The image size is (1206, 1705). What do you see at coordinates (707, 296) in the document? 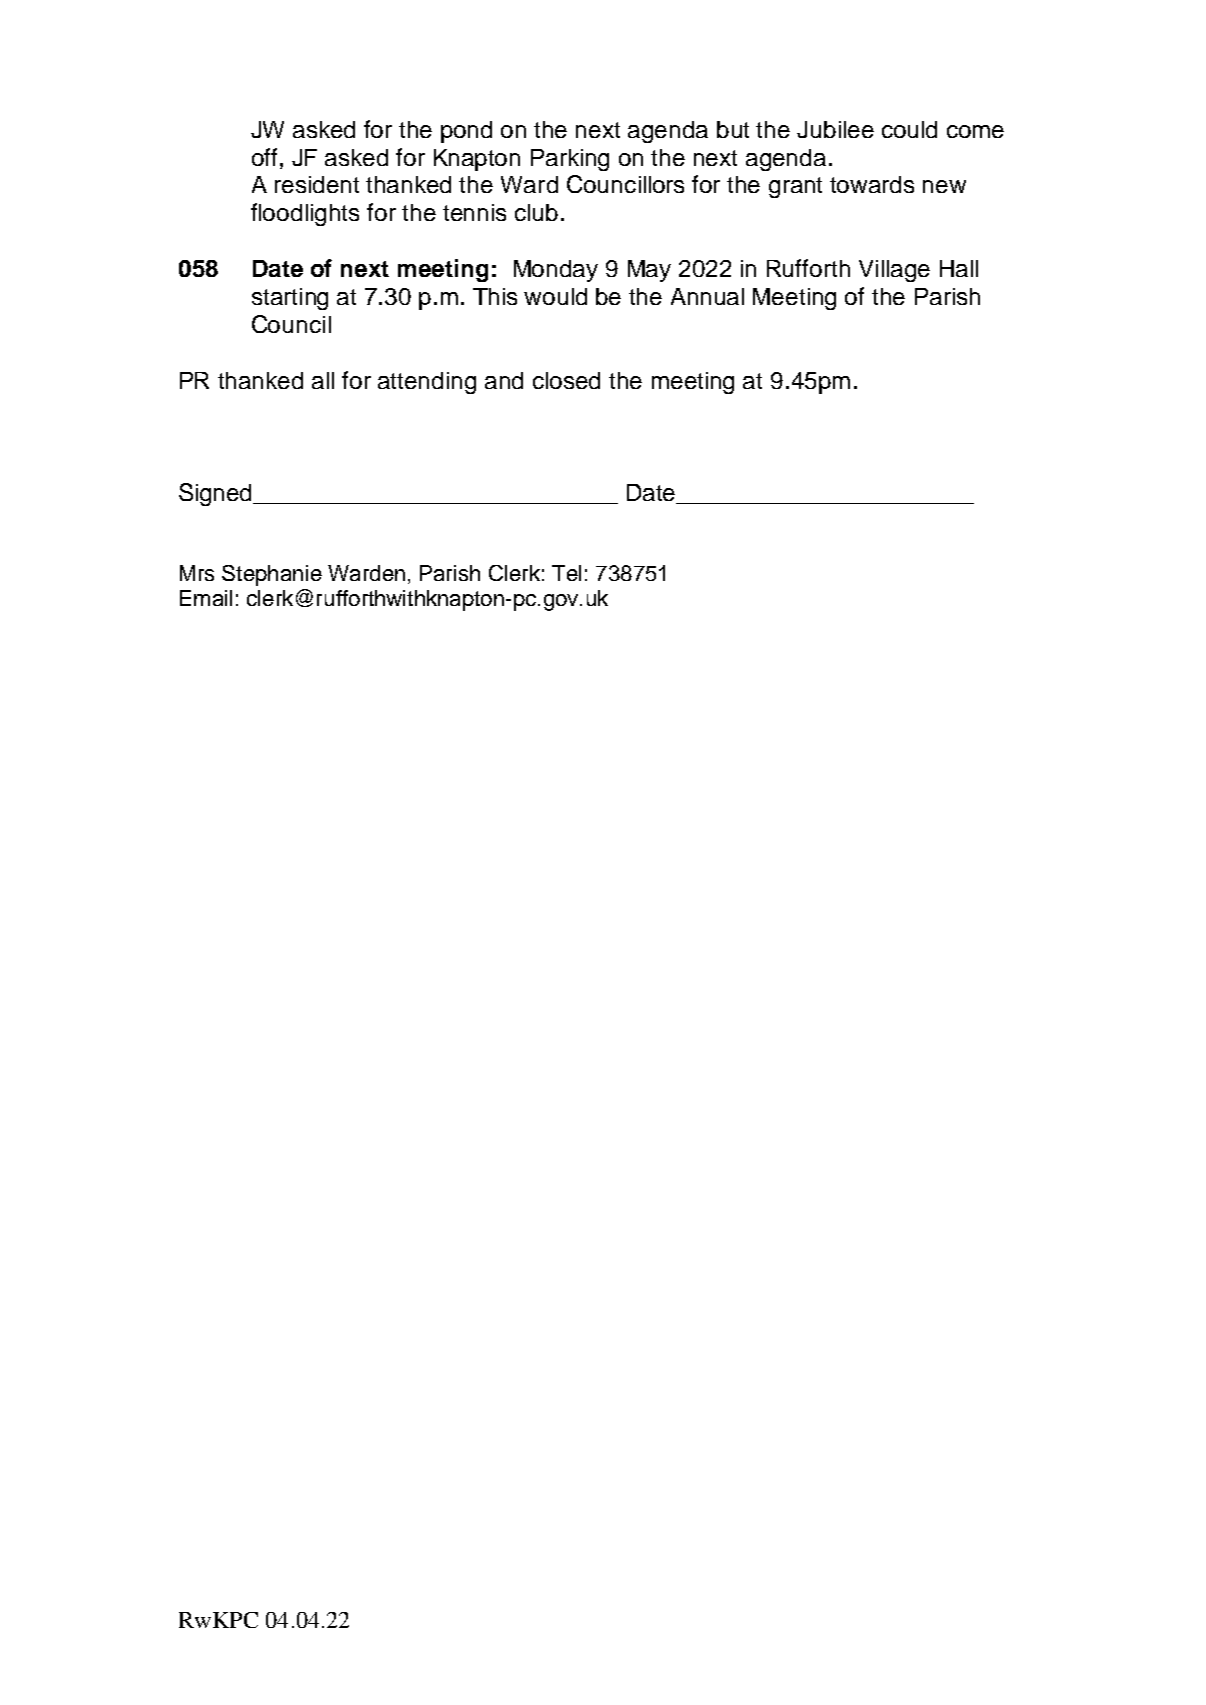
I see `Annual` at bounding box center [707, 296].
